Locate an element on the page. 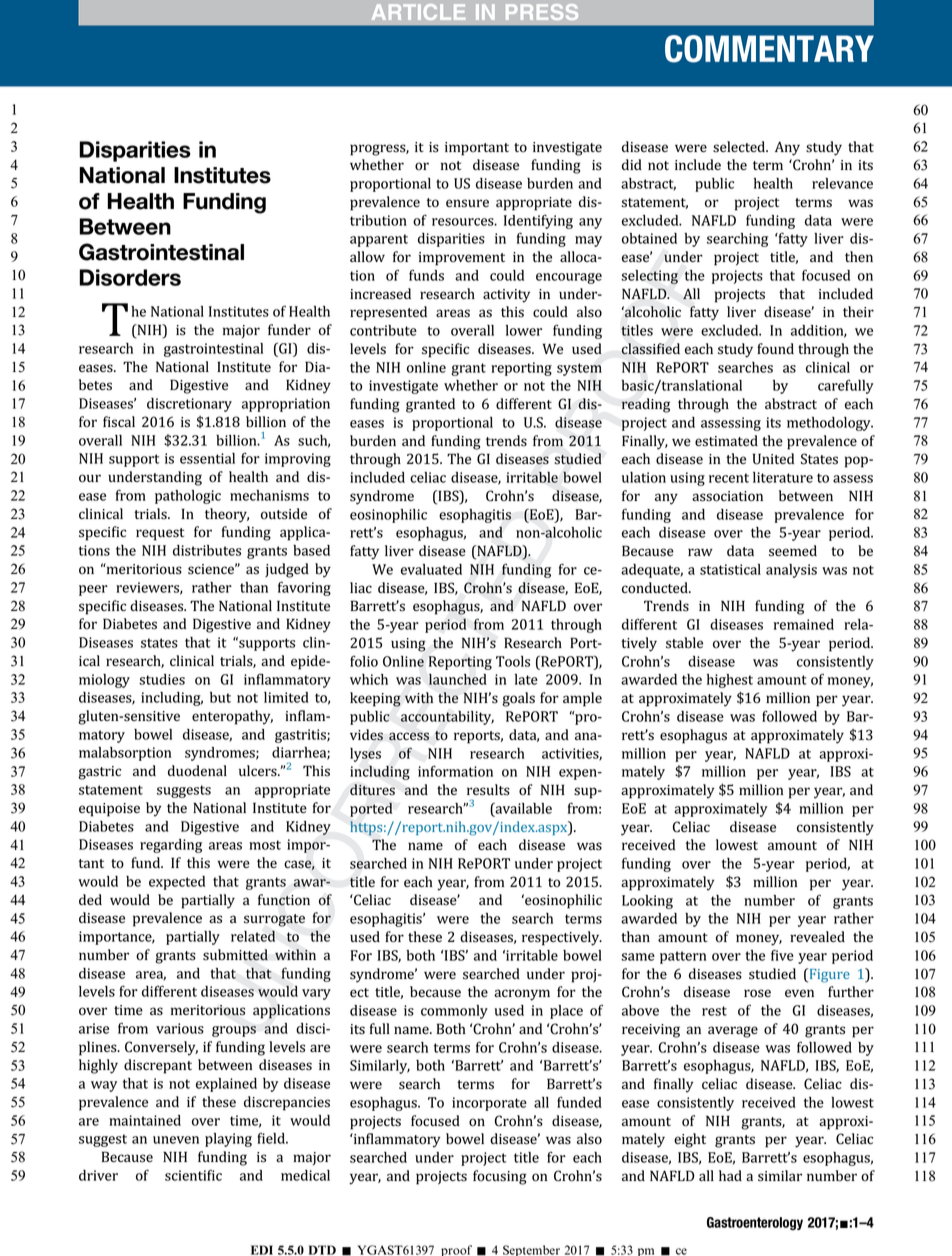 The height and width of the document is (1256, 952). ensure is located at coordinates (467, 203).
